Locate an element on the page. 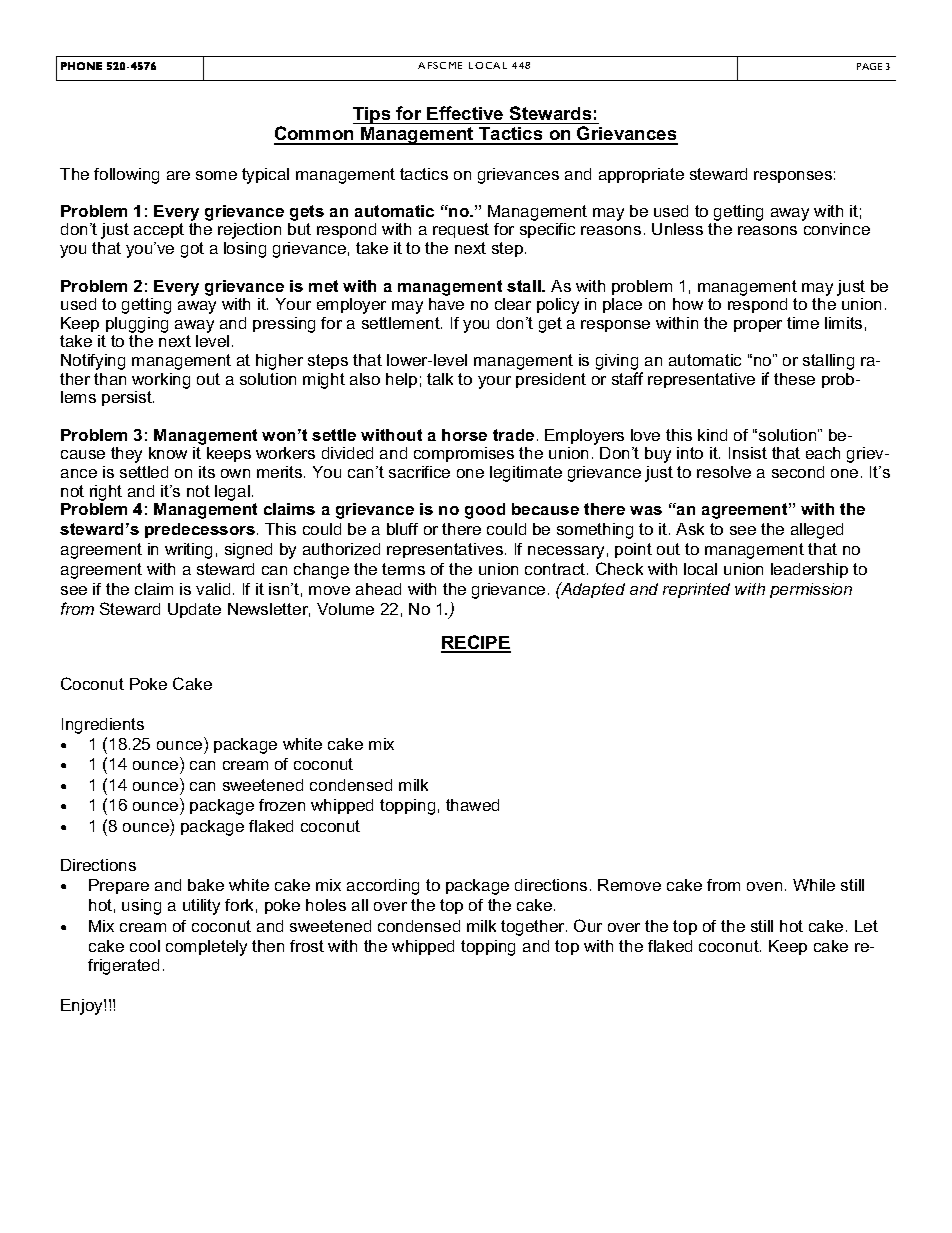 This image has height=1233, width=952. following is located at coordinates (126, 176).
